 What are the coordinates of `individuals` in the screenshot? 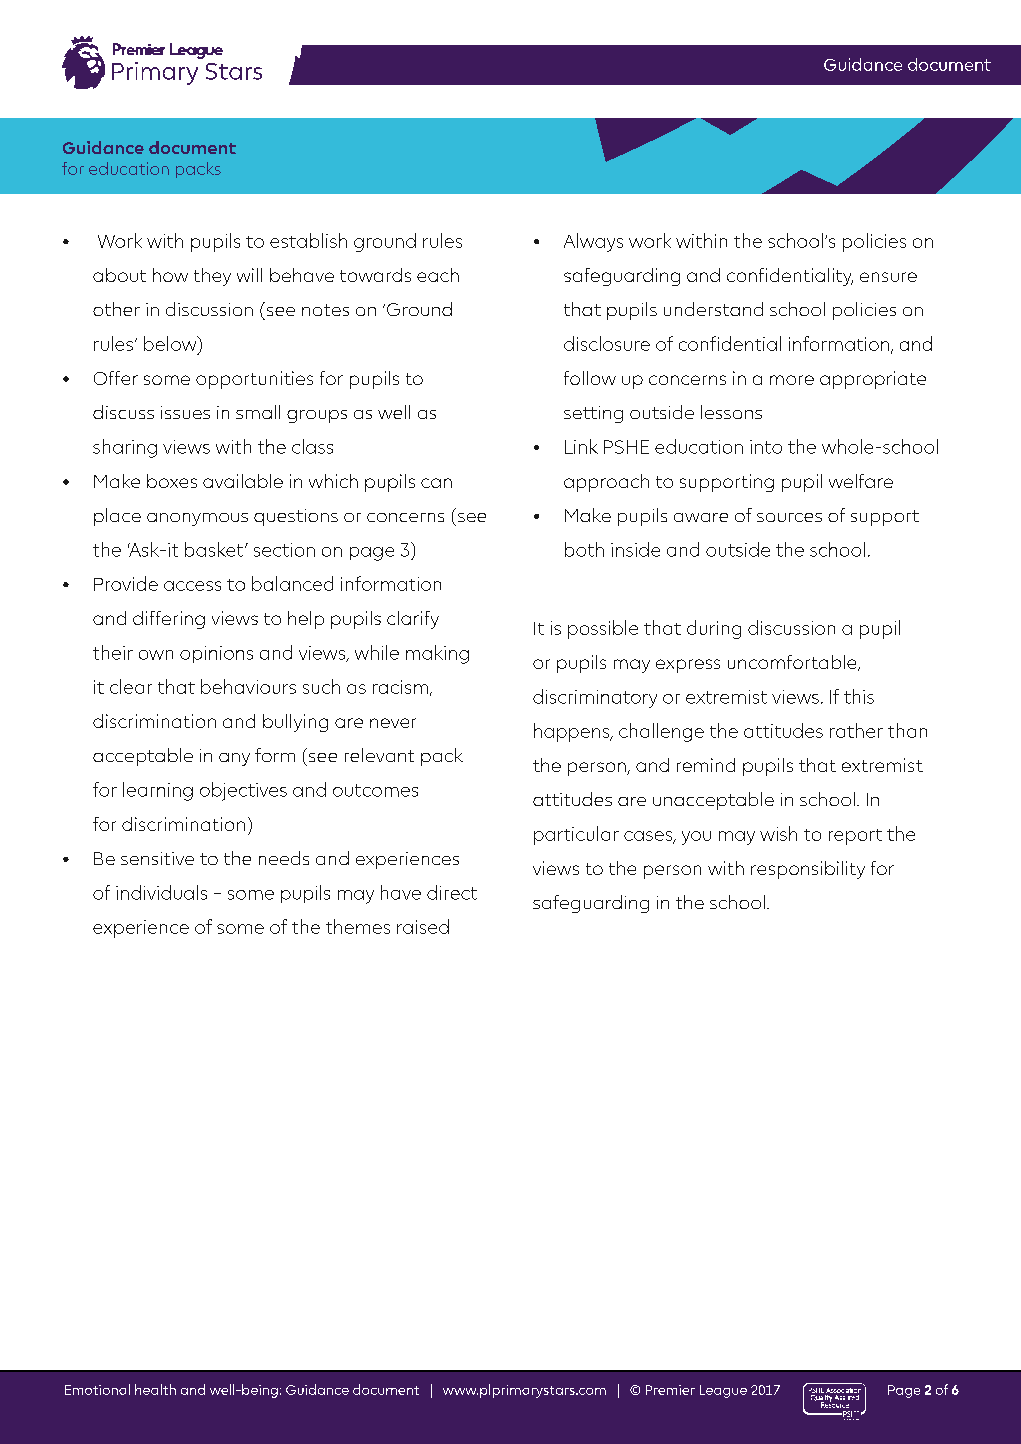 It's located at (161, 892).
